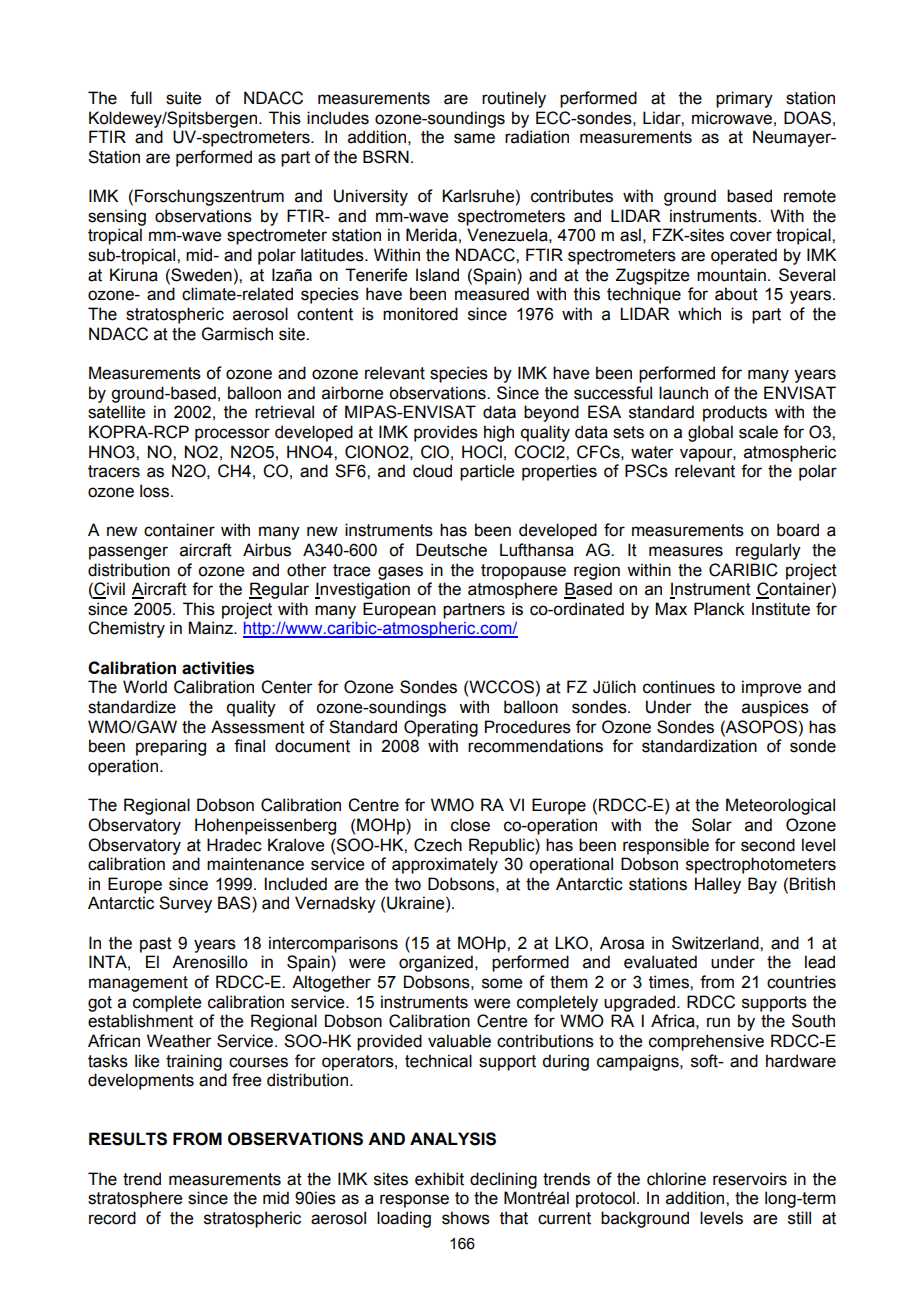 The image size is (924, 1308). I want to click on organized, so click(436, 963).
